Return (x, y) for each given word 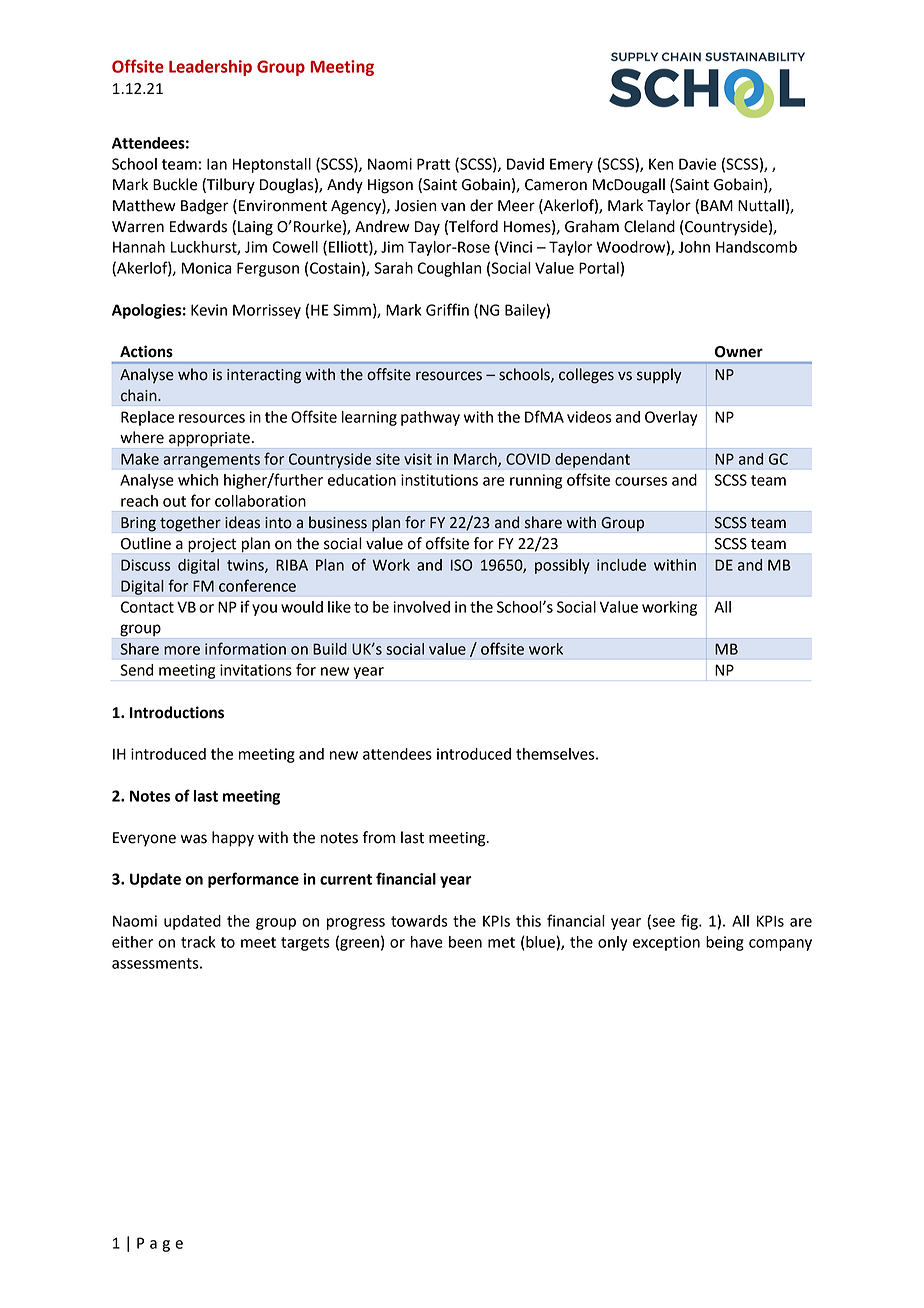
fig (690, 922)
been (465, 942)
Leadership (210, 68)
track (198, 942)
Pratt (433, 164)
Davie (697, 164)
